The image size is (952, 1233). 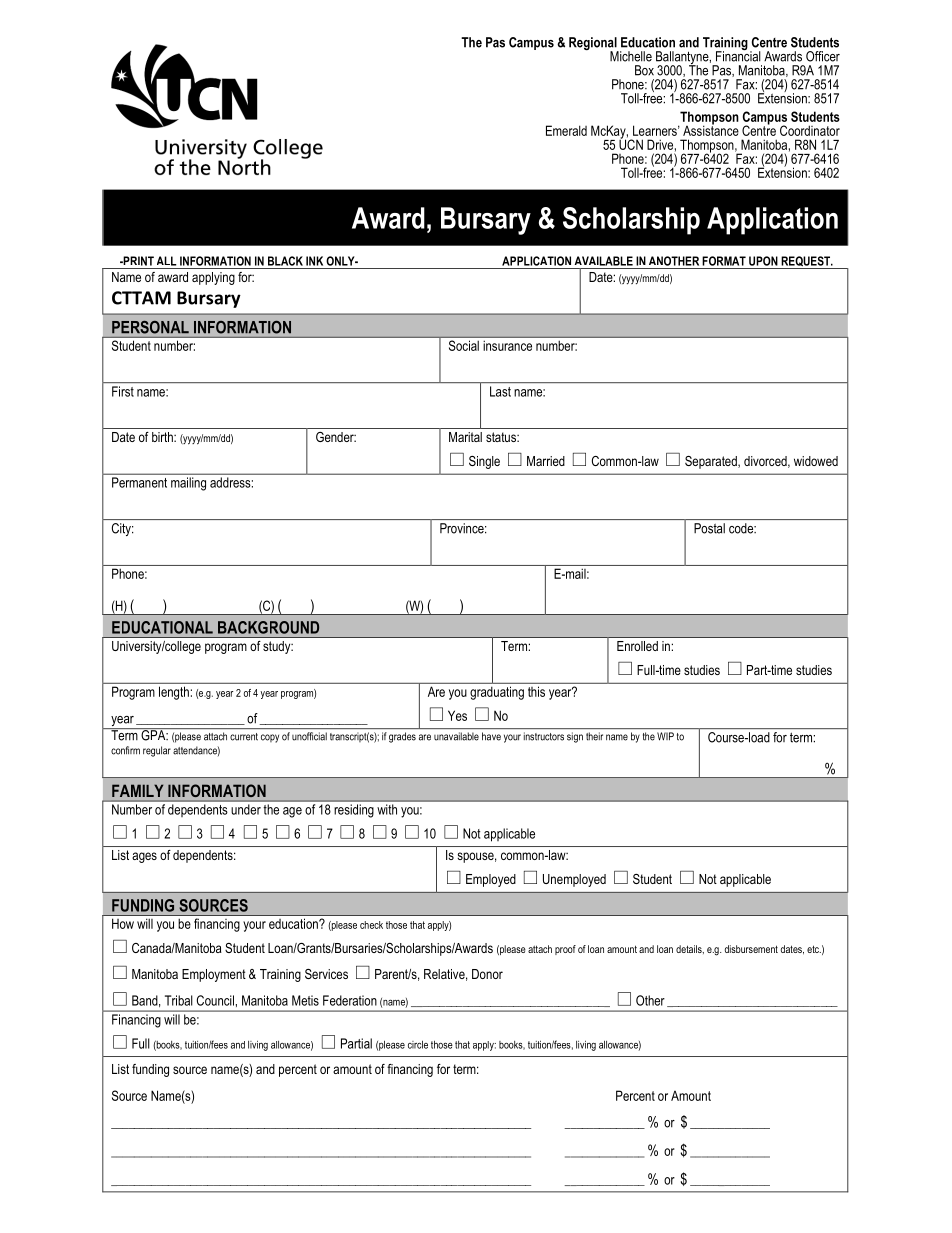 What do you see at coordinates (137, 261) in the screenshot?
I see `PRINT` at bounding box center [137, 261].
